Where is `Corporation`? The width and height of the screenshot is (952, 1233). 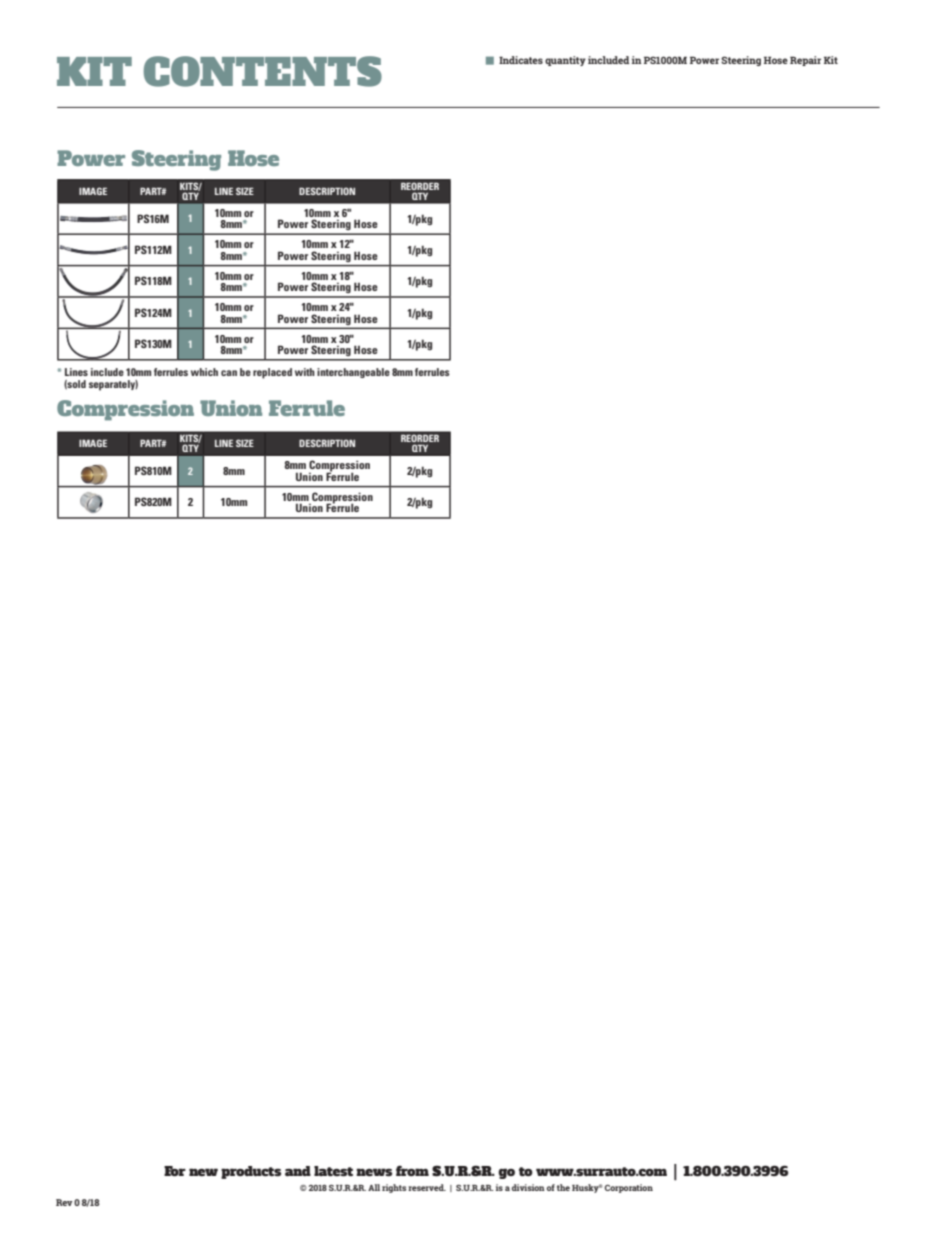 Corporation is located at coordinates (629, 1188).
